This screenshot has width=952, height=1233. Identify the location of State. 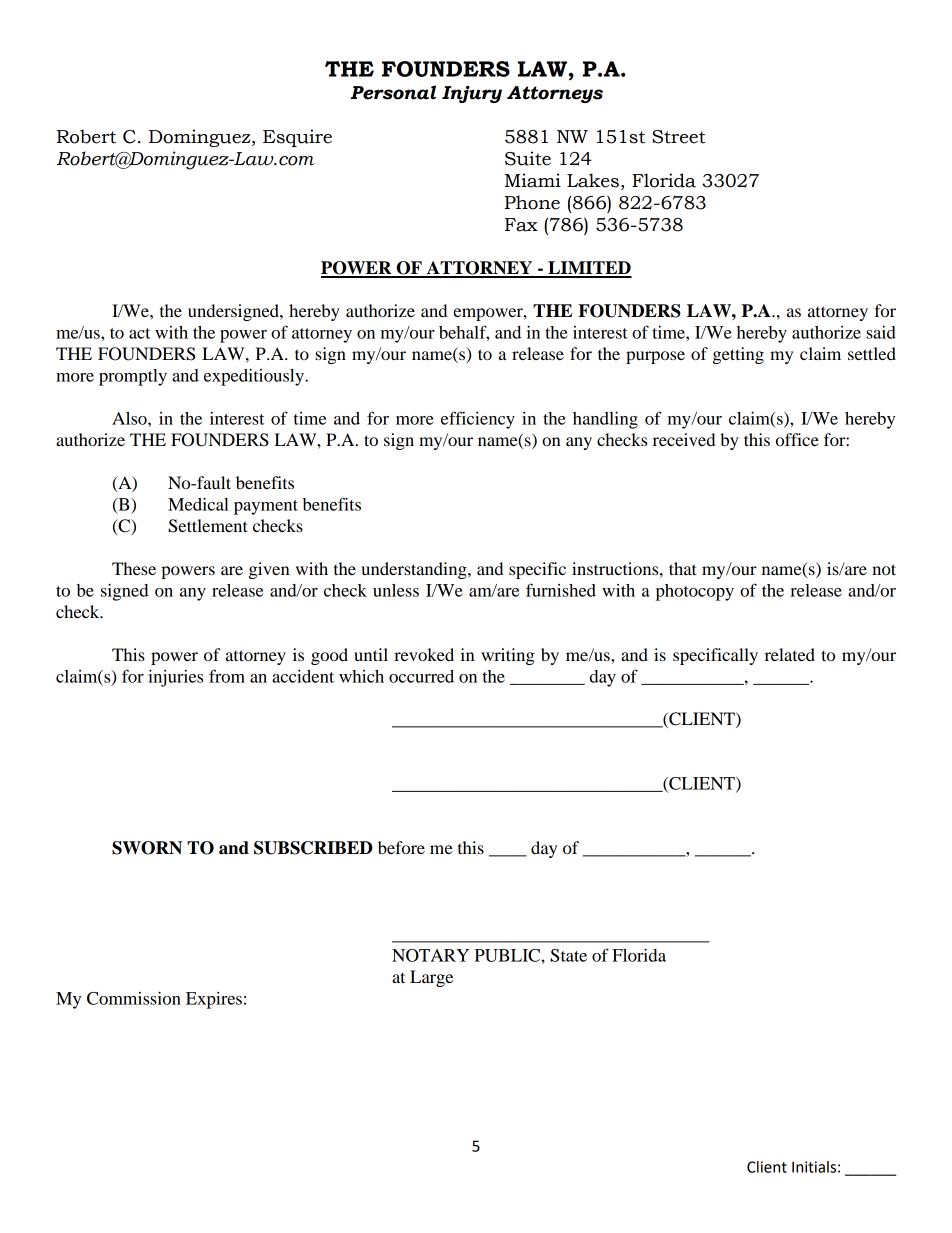
(568, 955).
